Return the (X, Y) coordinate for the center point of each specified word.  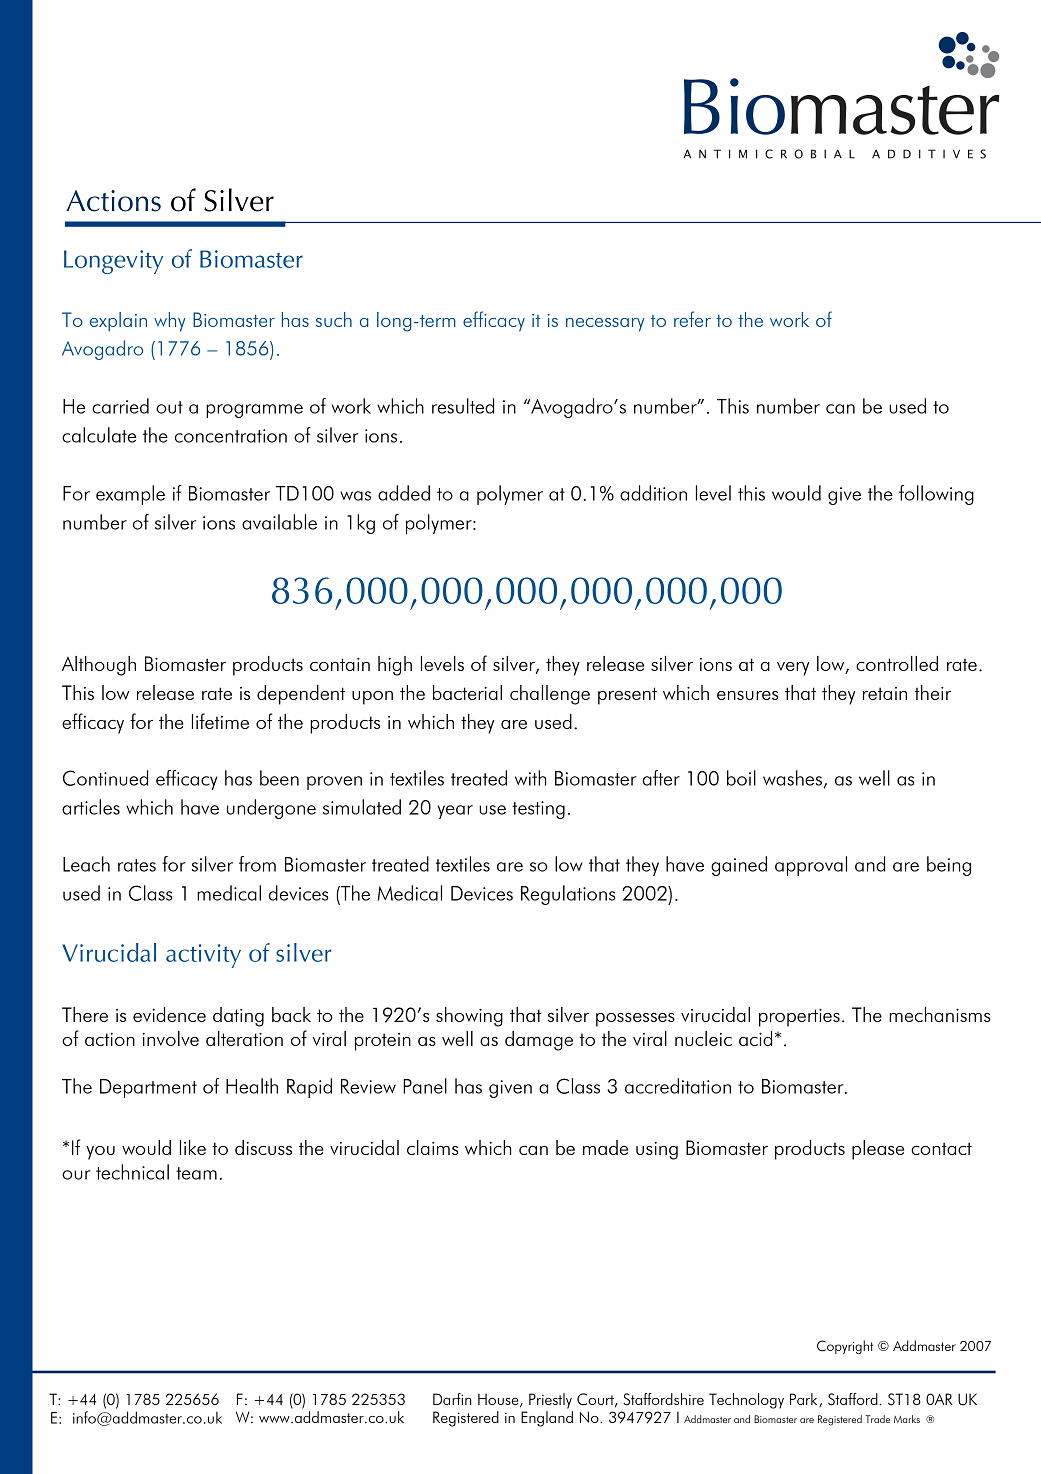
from (257, 864)
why (170, 322)
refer (692, 319)
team (196, 1173)
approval (811, 866)
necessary (605, 325)
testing (538, 810)
